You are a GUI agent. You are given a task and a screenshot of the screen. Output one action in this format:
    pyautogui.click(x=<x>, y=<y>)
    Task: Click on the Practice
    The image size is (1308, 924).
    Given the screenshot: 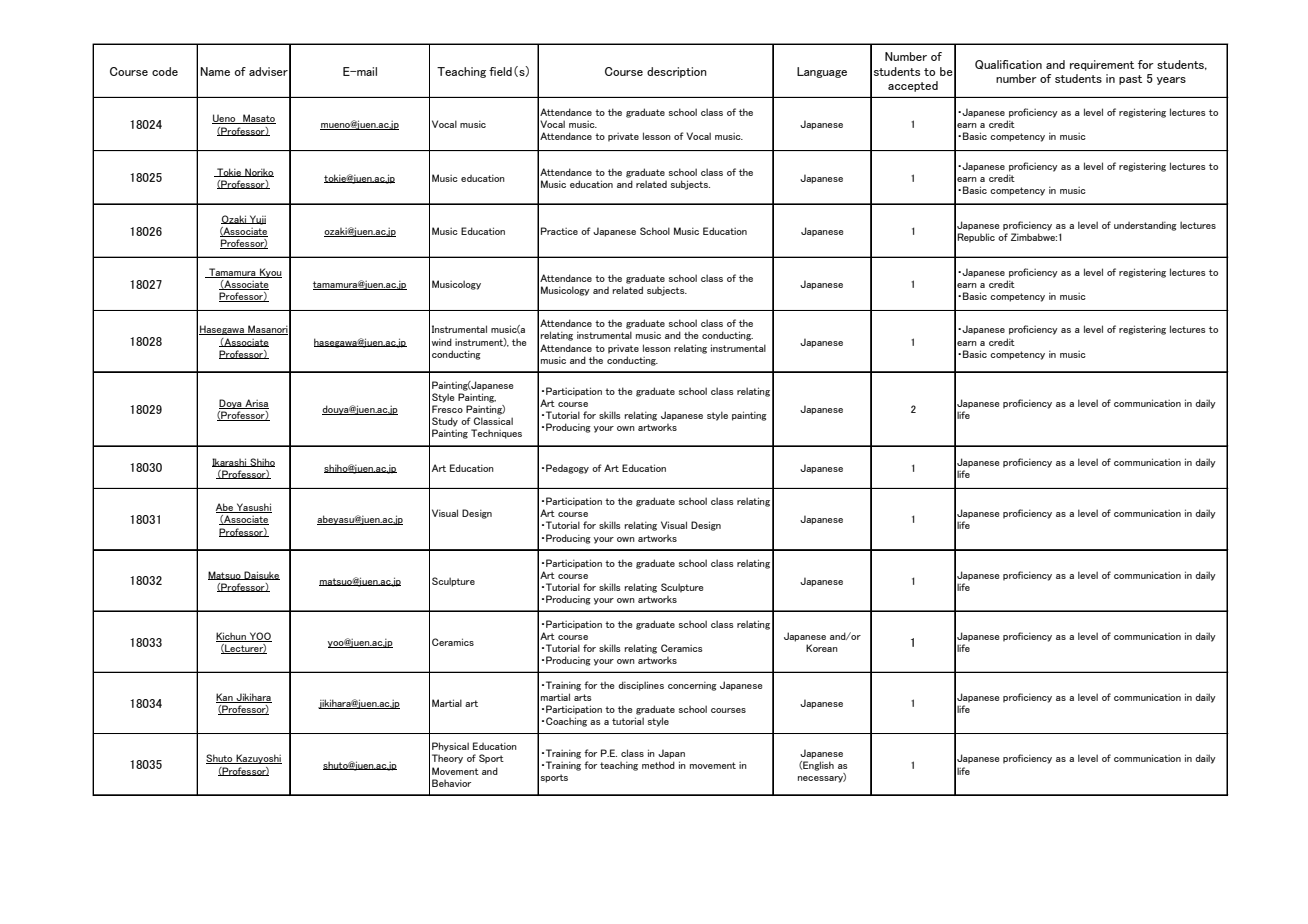 What is the action you would take?
    pyautogui.click(x=559, y=231)
